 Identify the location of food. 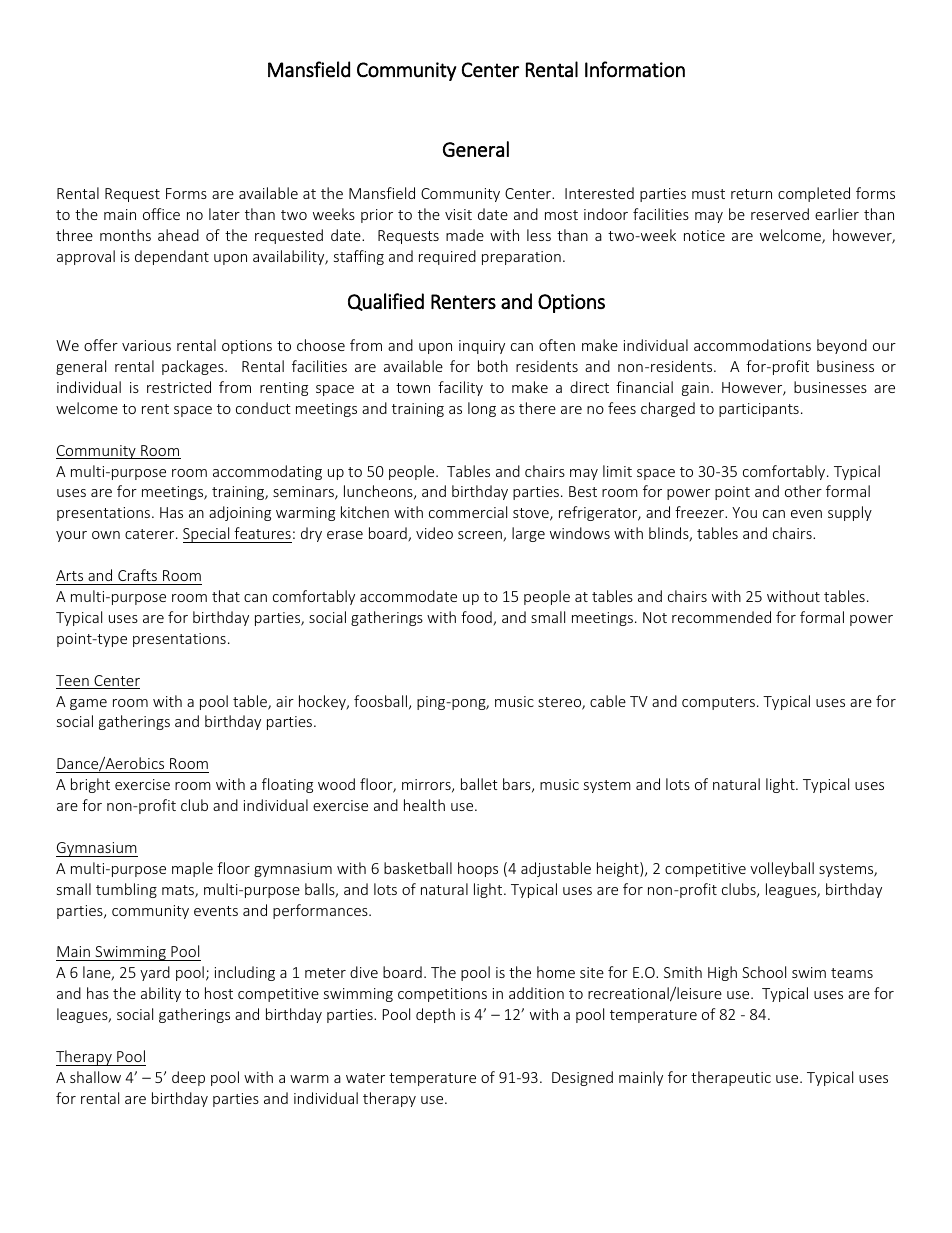
(477, 618).
